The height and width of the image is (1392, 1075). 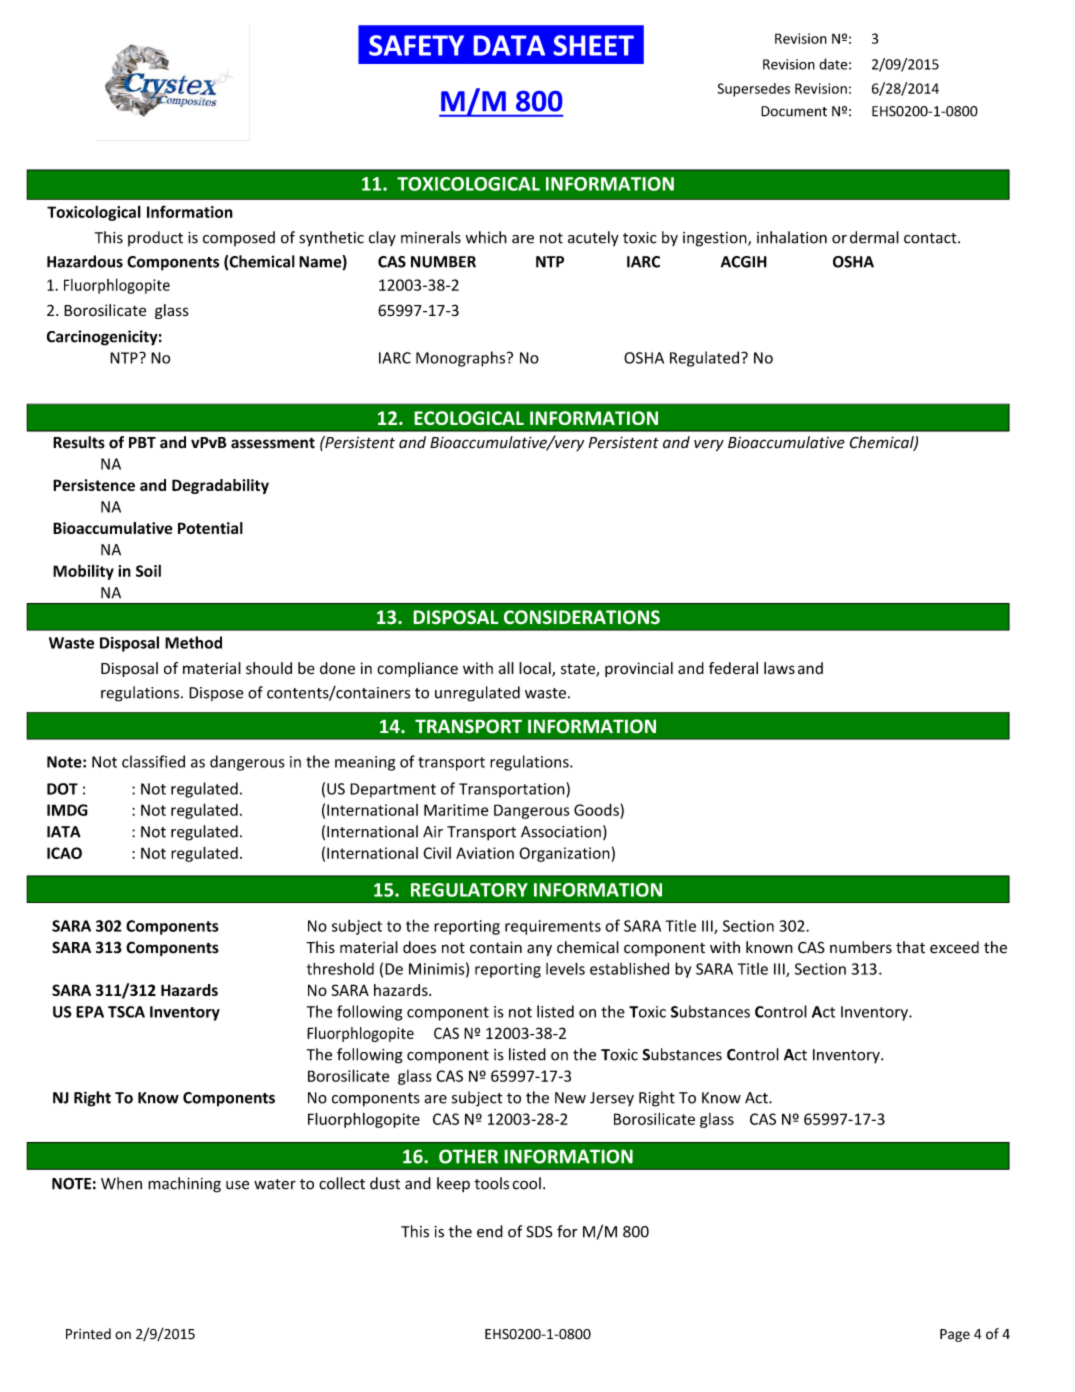 What do you see at coordinates (216, 694) in the image?
I see `Dispose` at bounding box center [216, 694].
